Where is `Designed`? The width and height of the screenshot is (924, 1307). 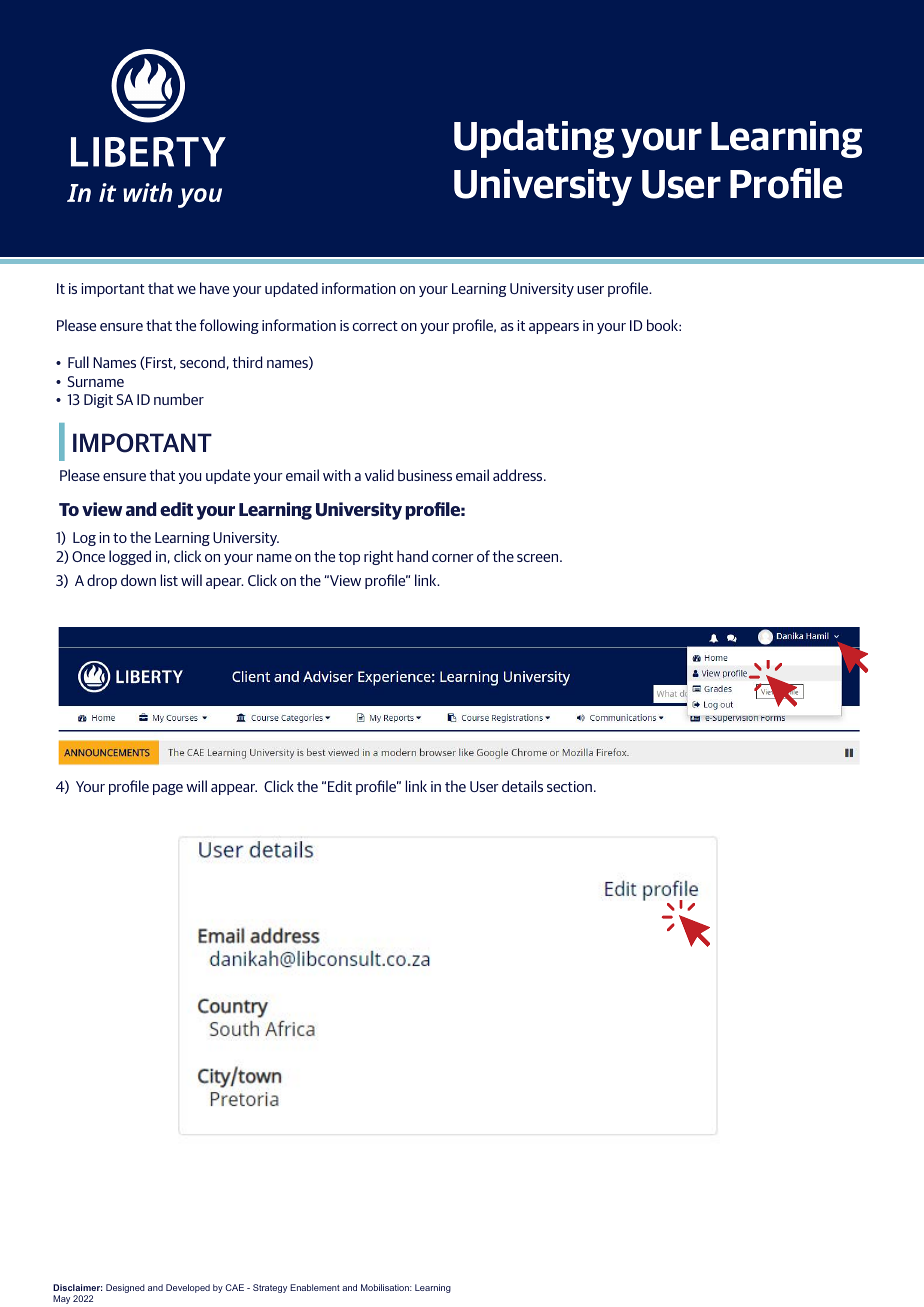
Designed is located at coordinates (125, 1288).
